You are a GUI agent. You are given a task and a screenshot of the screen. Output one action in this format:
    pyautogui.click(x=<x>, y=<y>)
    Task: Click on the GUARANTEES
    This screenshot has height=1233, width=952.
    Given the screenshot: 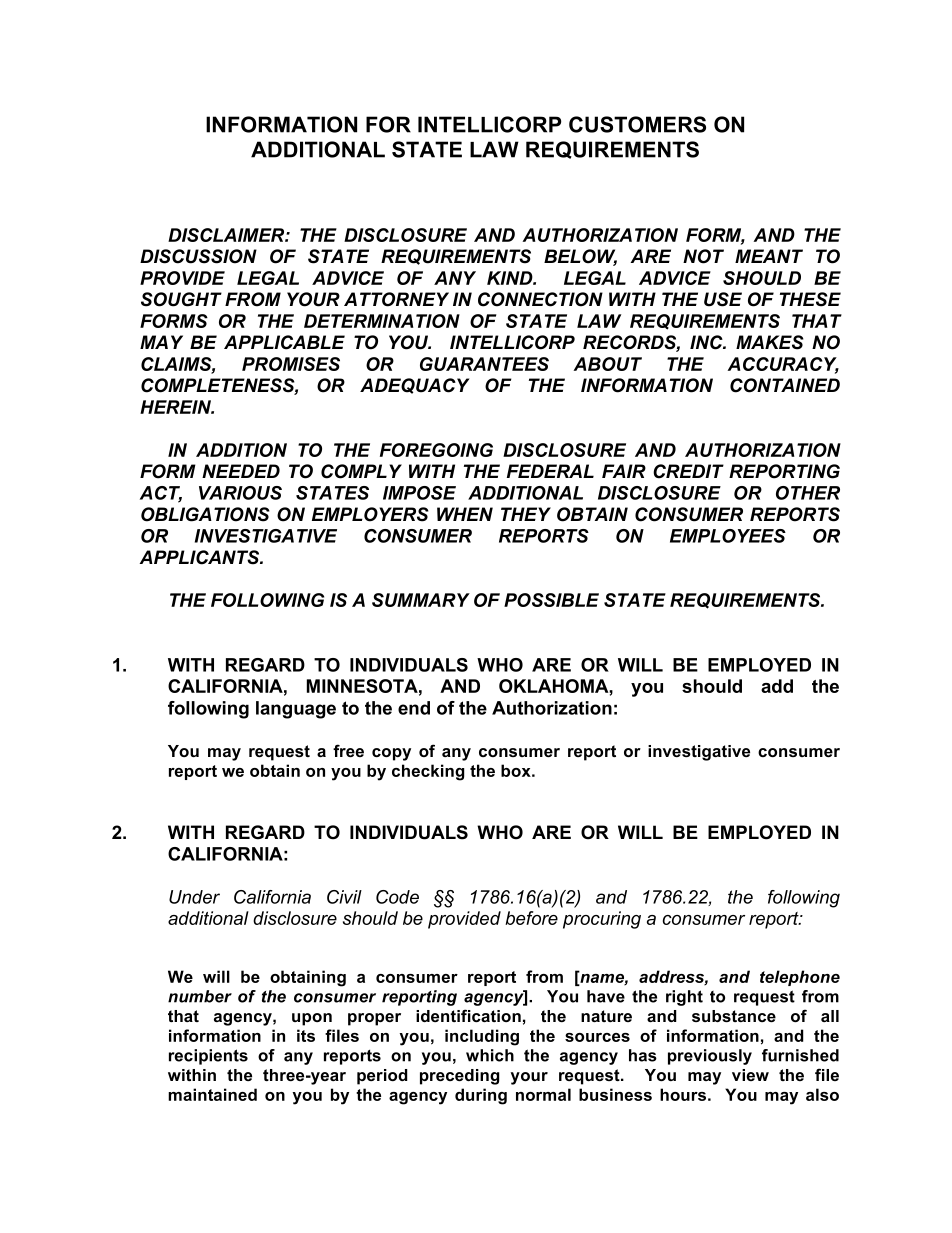 What is the action you would take?
    pyautogui.click(x=484, y=364)
